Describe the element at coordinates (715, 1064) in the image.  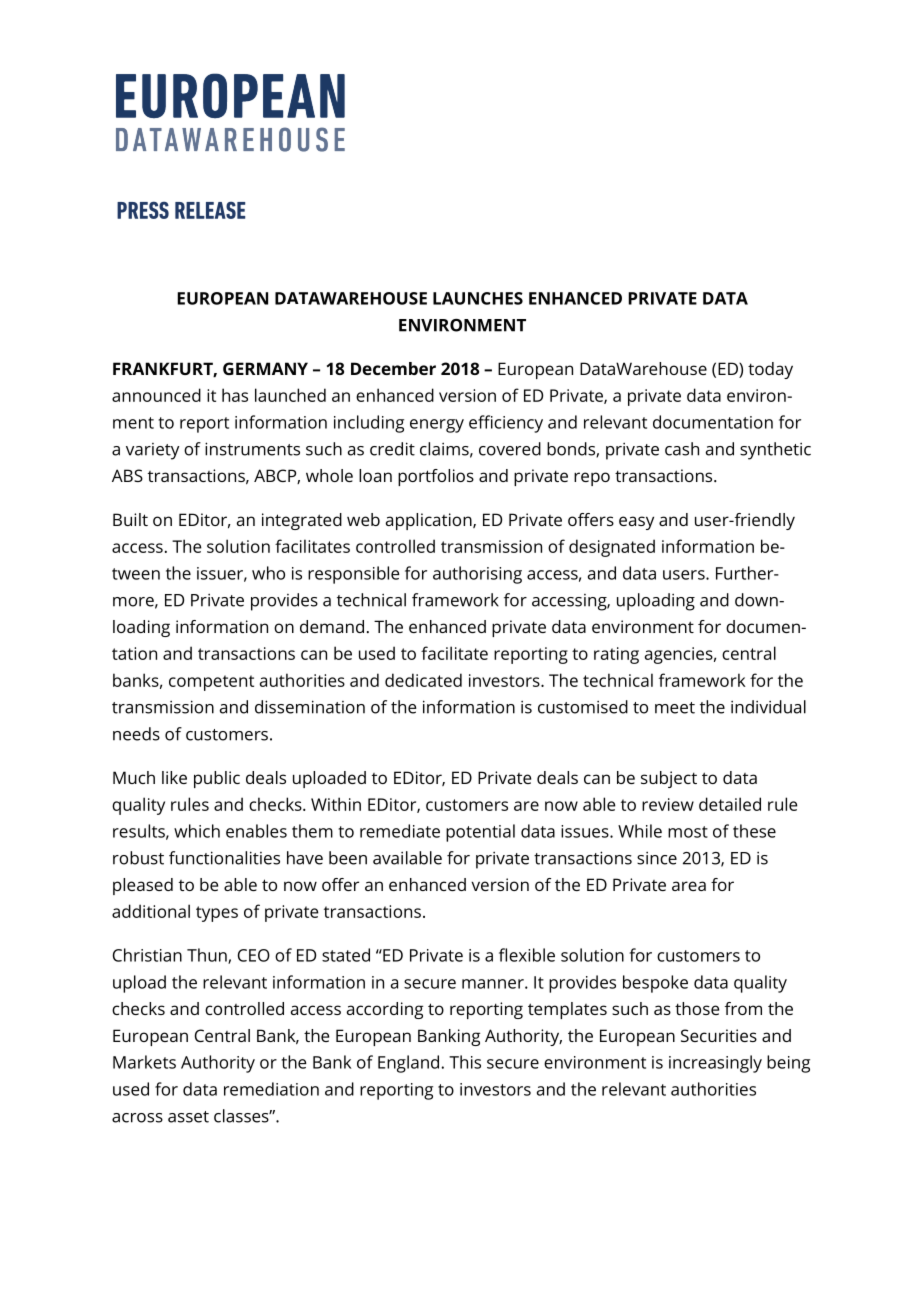
I see `increasingly` at that location.
